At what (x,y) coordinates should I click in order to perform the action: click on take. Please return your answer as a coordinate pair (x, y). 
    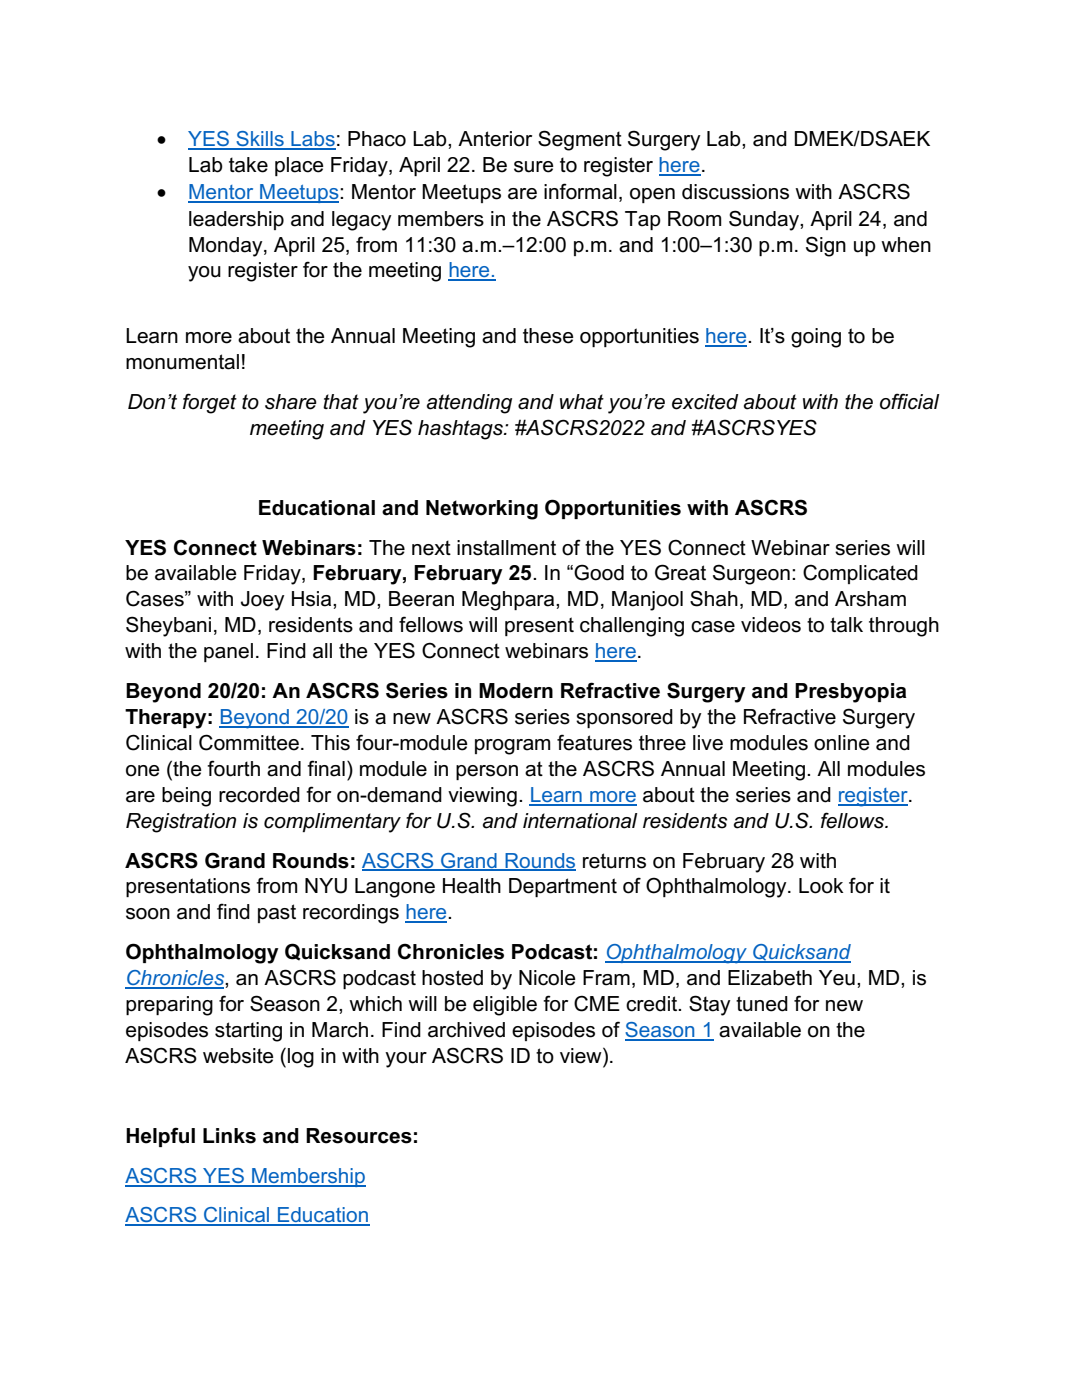
    Looking at the image, I should click on (248, 165).
